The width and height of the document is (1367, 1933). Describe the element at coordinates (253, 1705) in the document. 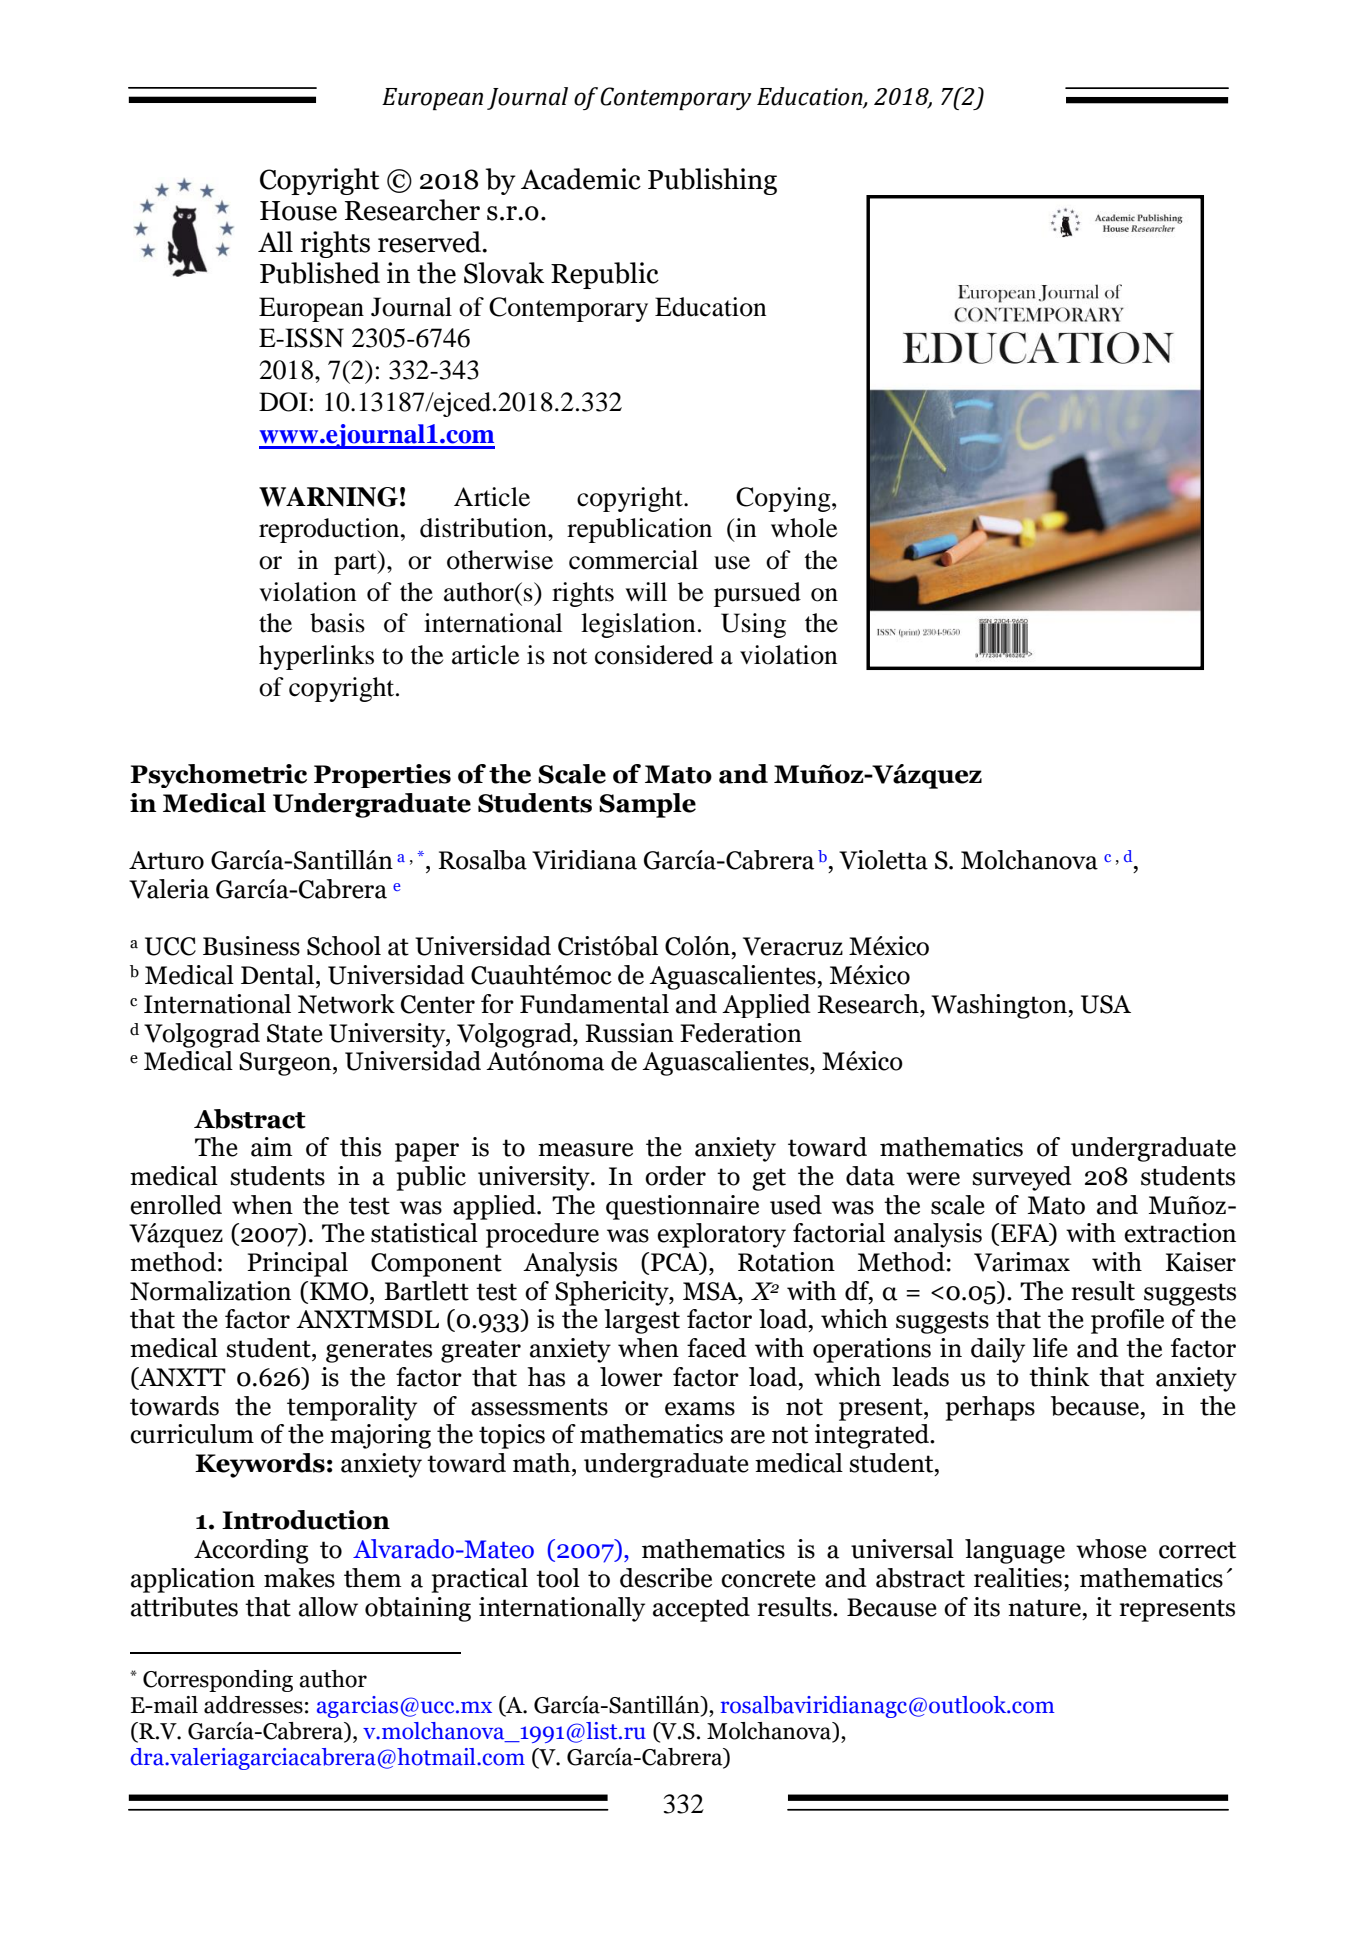

I see `addresses` at that location.
